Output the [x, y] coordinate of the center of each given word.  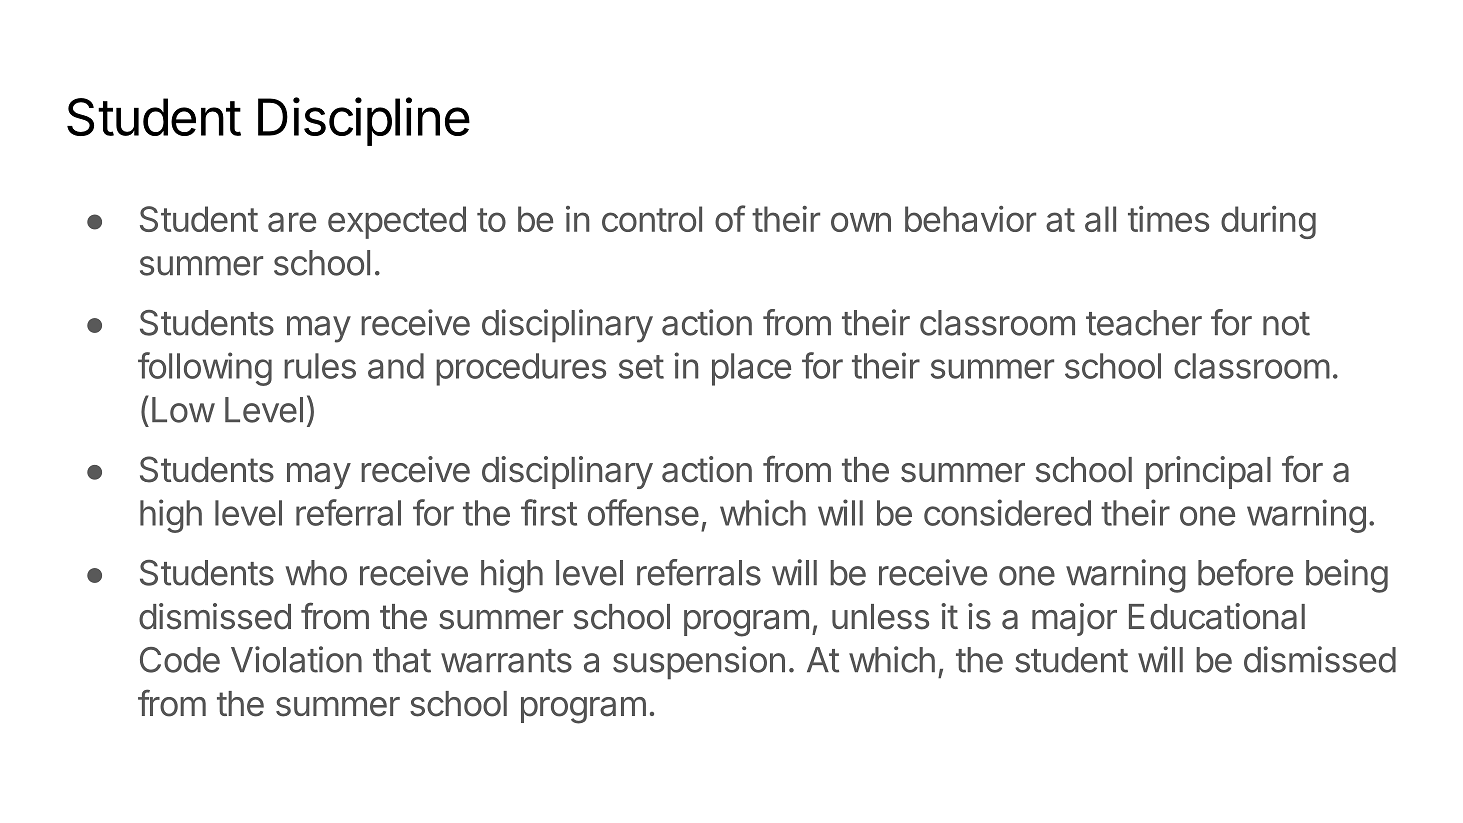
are [292, 222]
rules [320, 366]
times [1168, 219]
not [1286, 324]
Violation [296, 659]
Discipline [364, 121]
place [751, 369]
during [1268, 222]
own [861, 222]
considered [1007, 512]
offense [643, 512]
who [316, 573]
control [652, 219]
